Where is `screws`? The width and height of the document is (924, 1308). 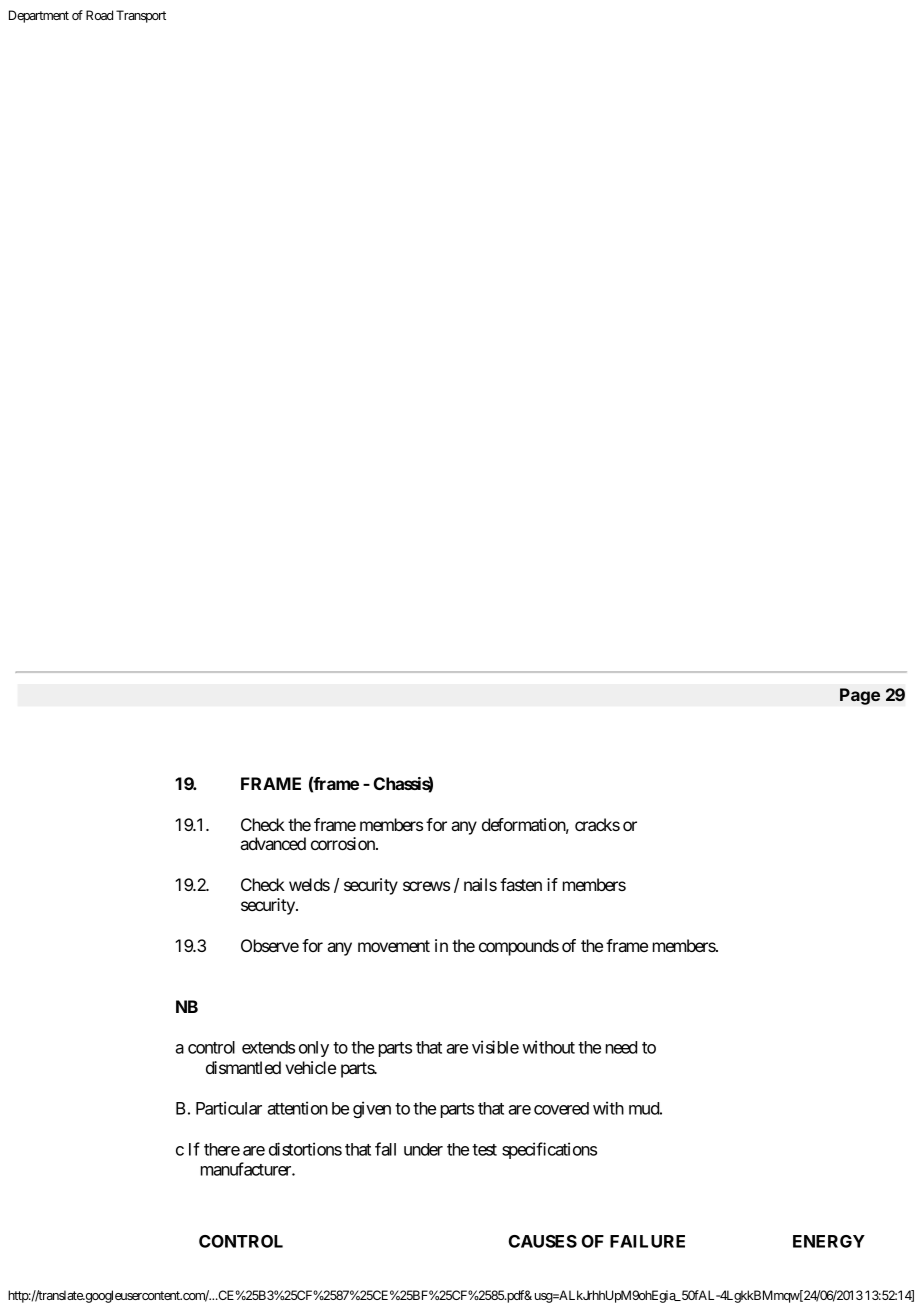 screws is located at coordinates (426, 886).
